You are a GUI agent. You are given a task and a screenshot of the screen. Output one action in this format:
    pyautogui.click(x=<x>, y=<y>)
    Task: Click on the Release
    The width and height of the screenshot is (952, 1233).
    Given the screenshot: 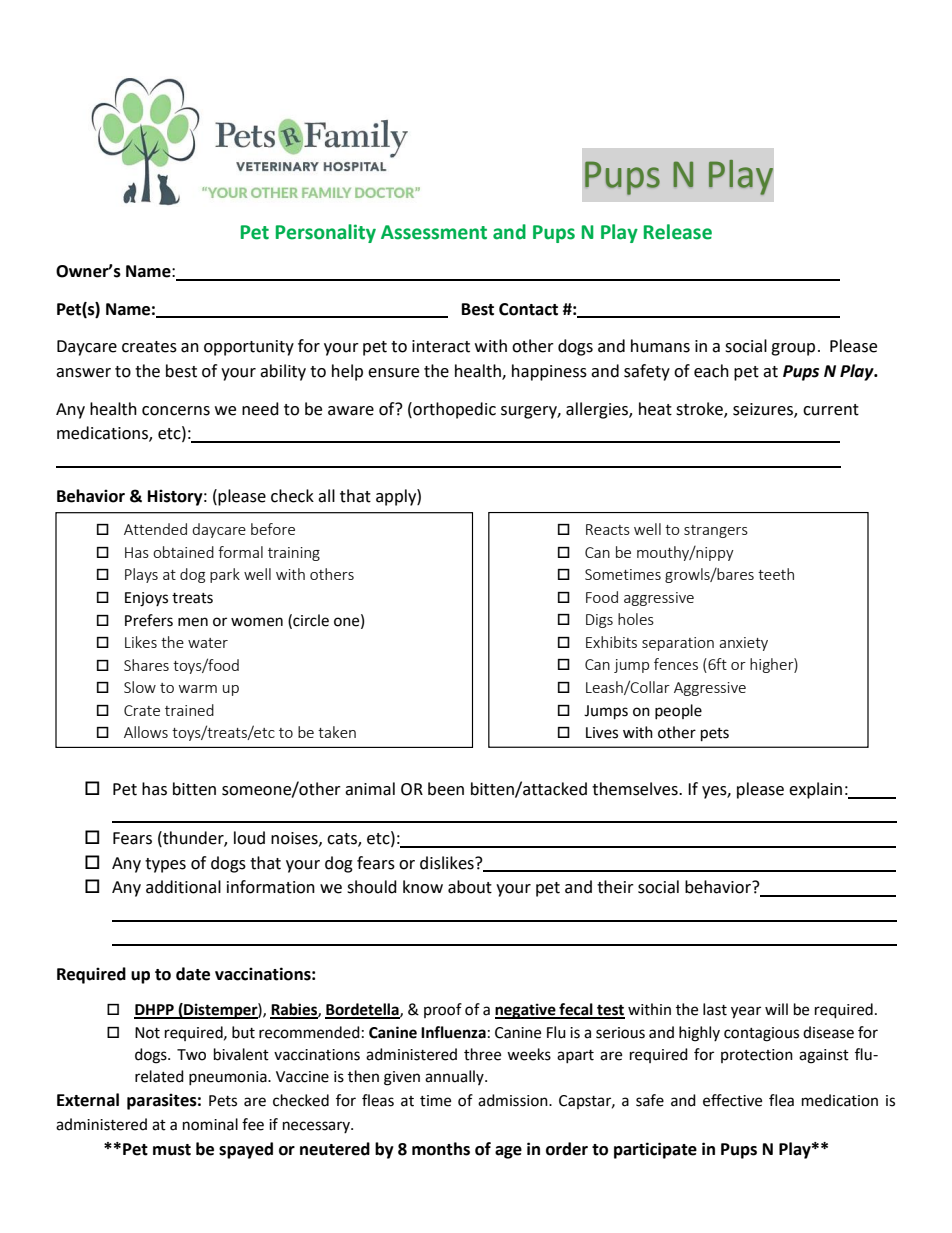 What is the action you would take?
    pyautogui.click(x=678, y=232)
